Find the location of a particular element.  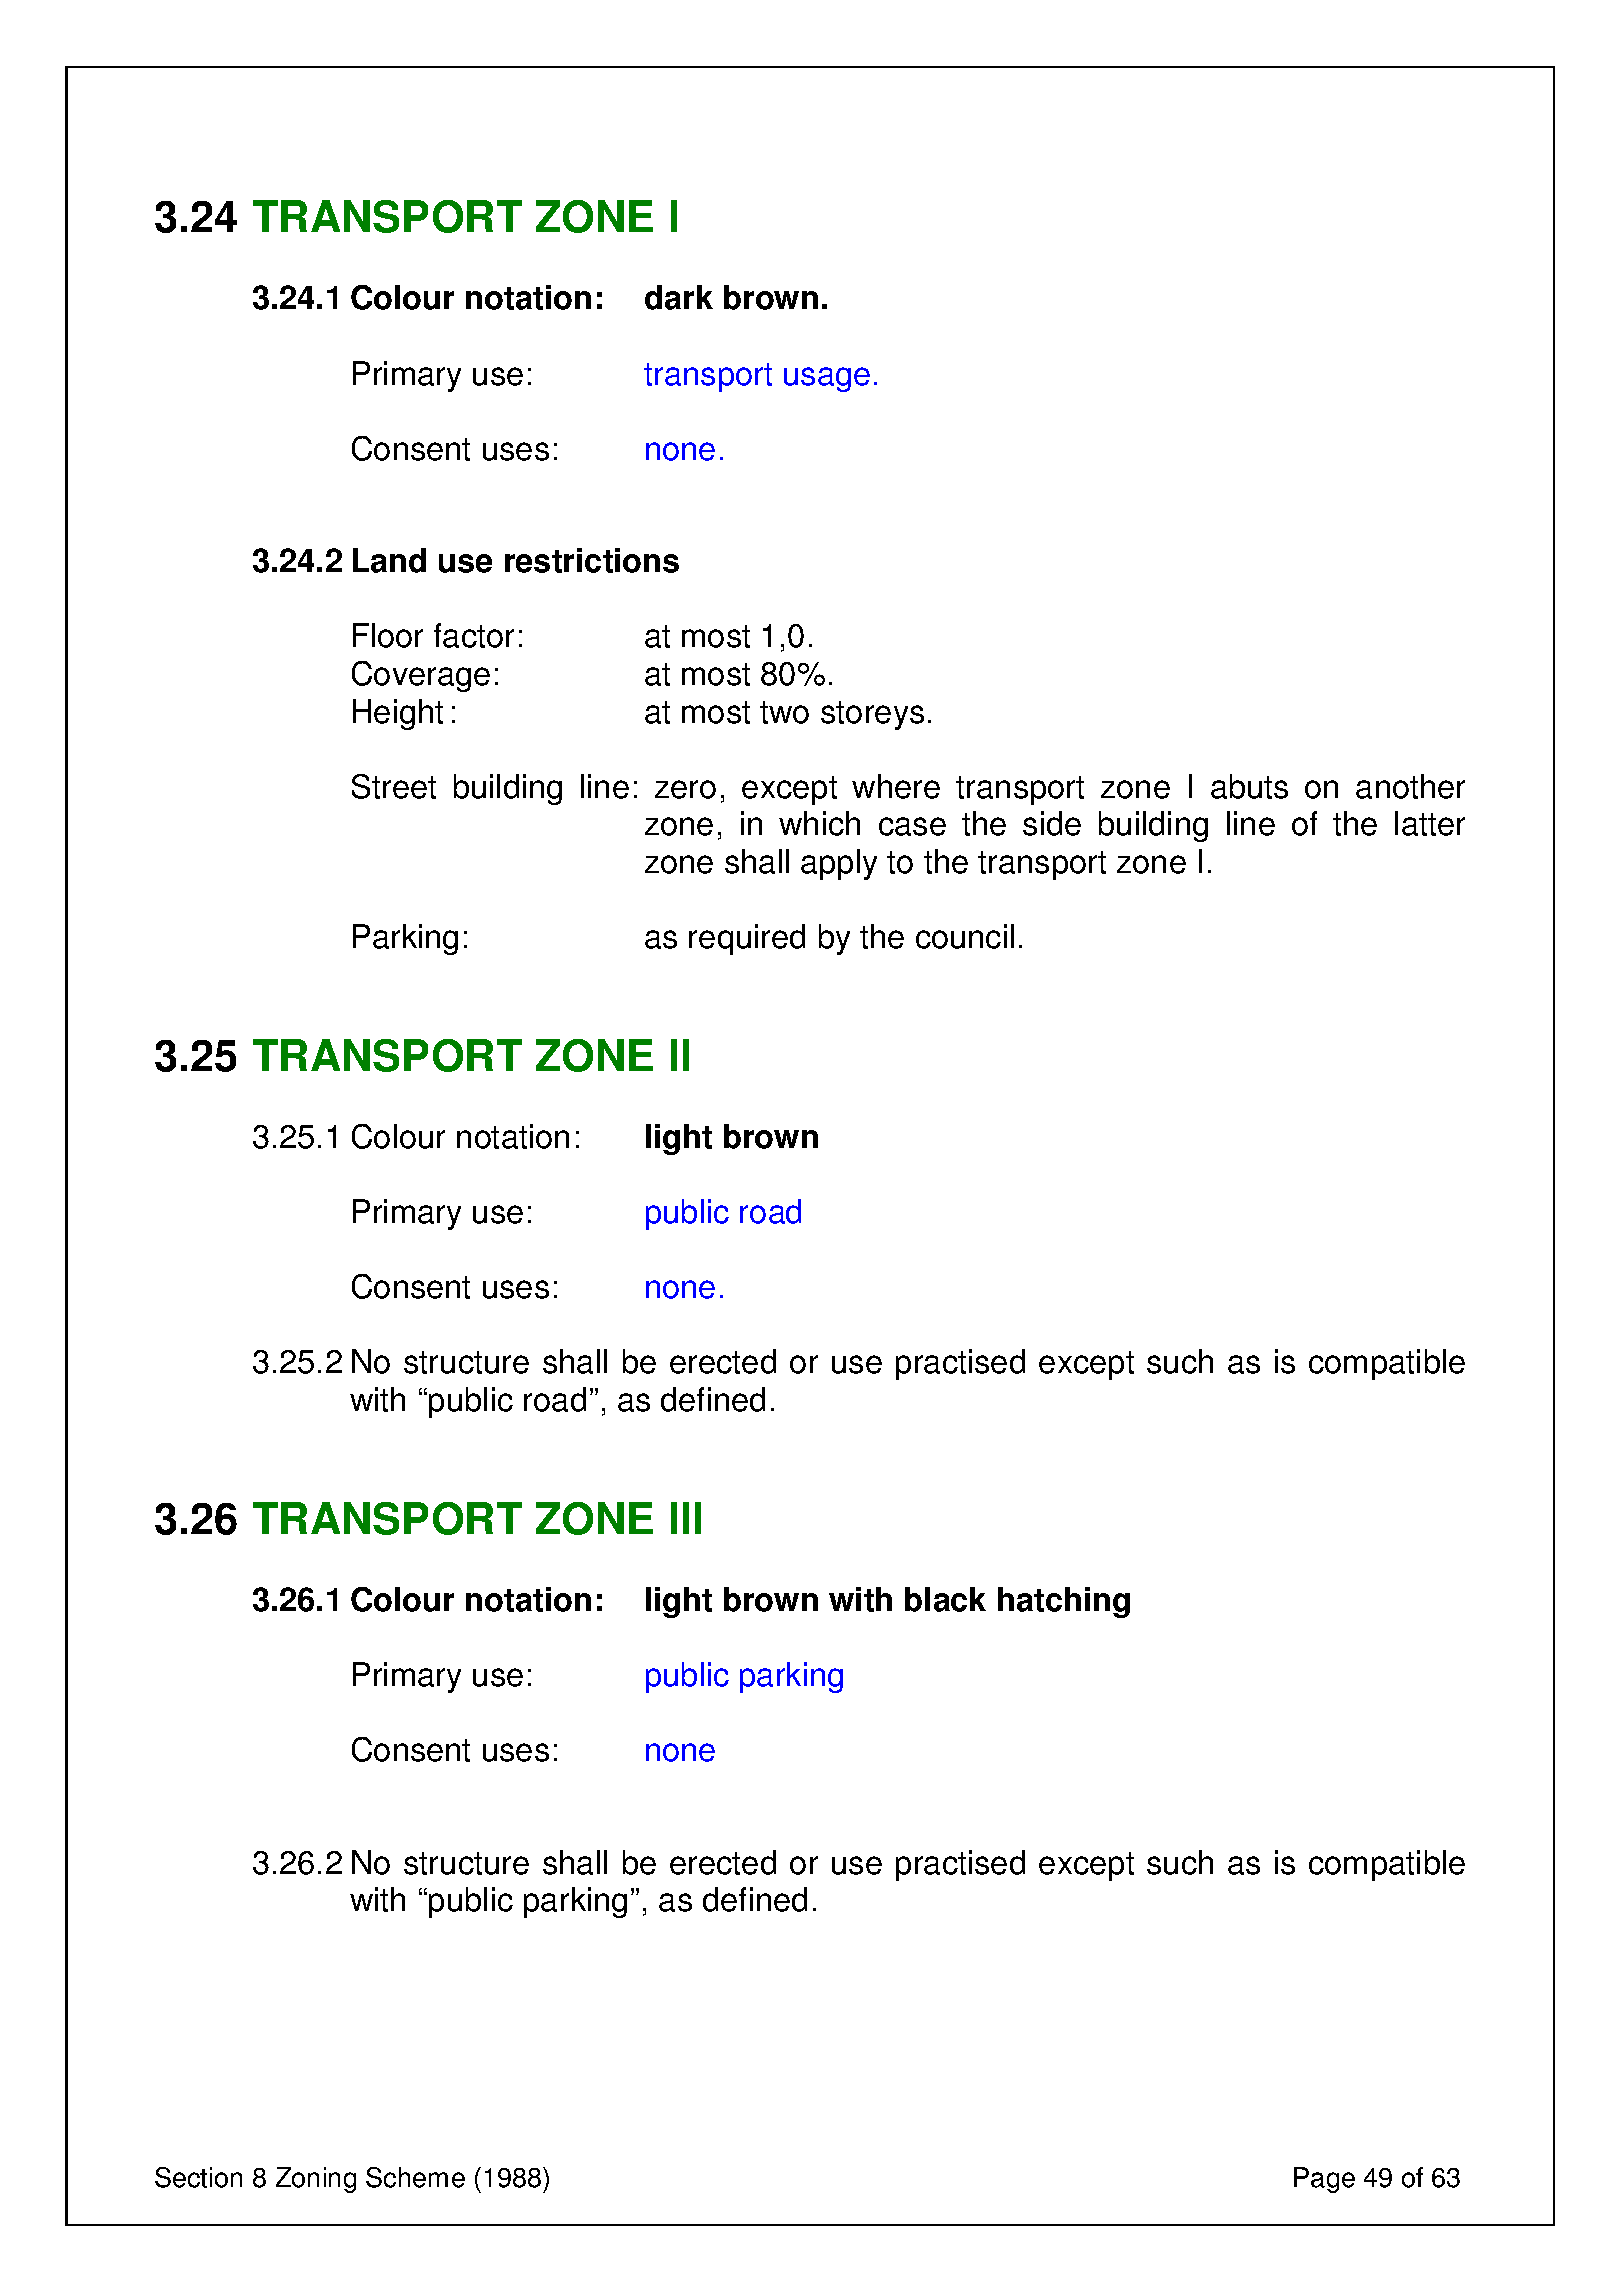

Zoning is located at coordinates (316, 2180).
